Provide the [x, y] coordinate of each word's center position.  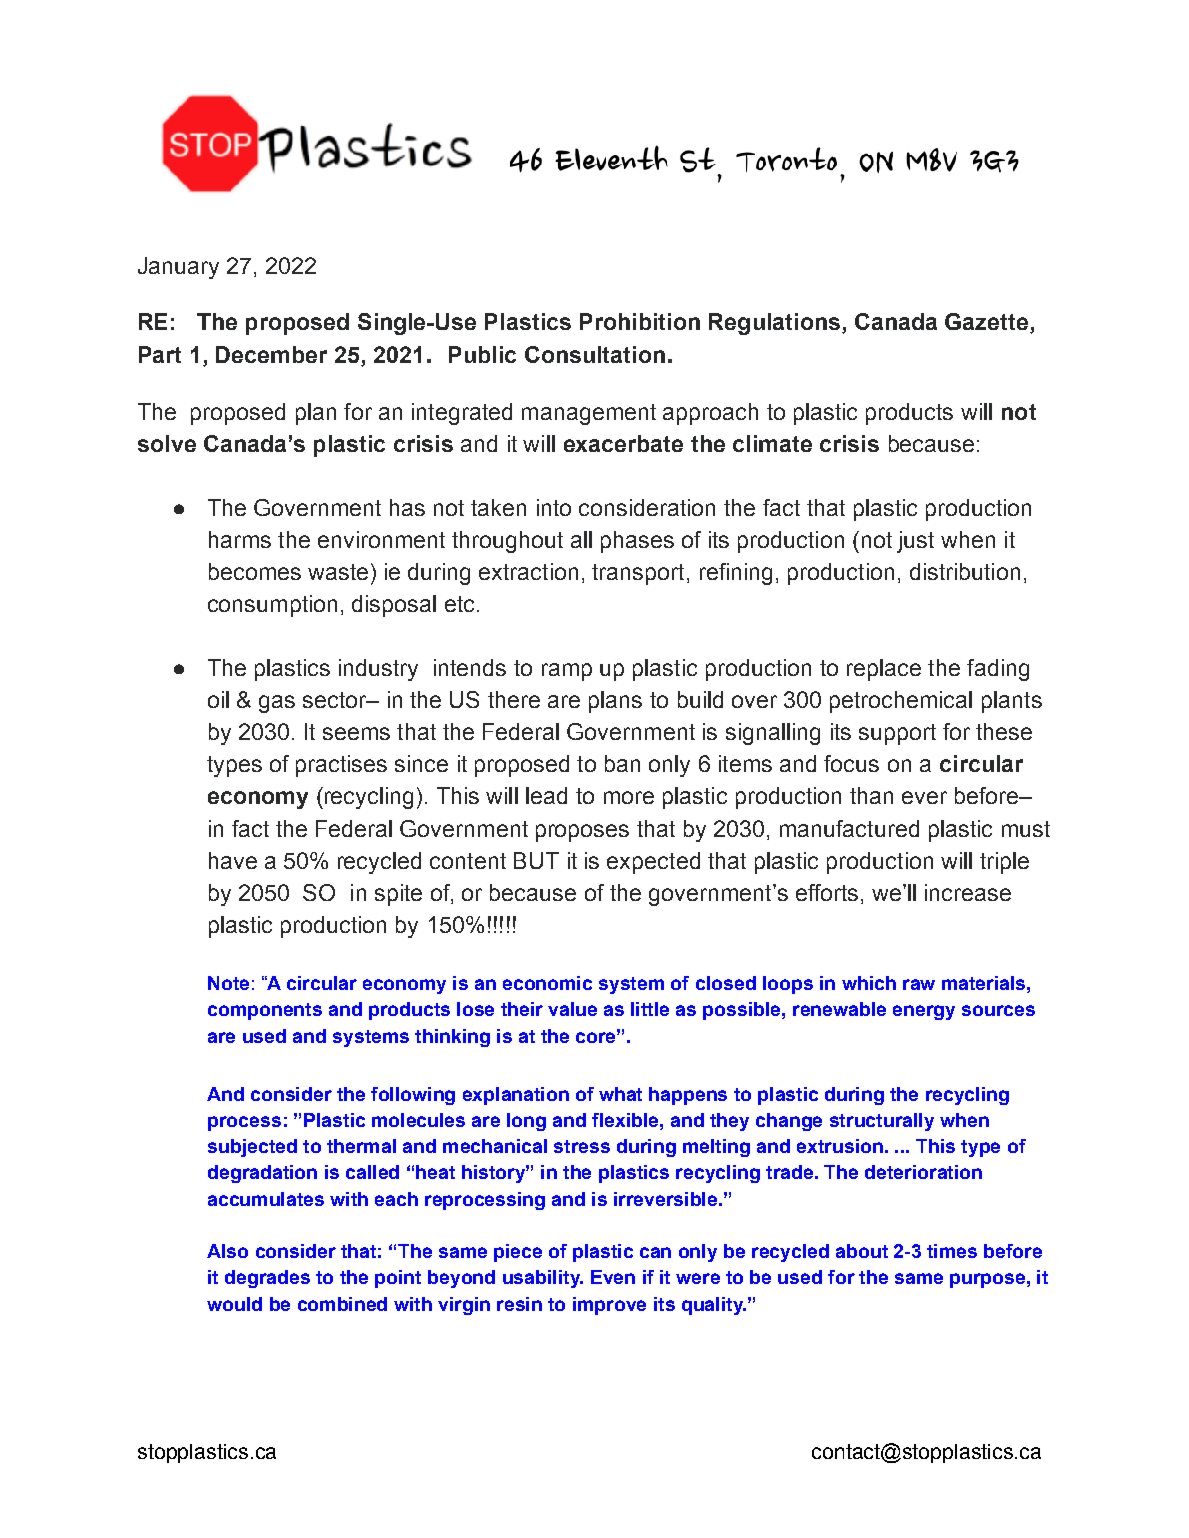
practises [341, 766]
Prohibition [640, 321]
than [871, 795]
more [629, 797]
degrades [267, 1279]
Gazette [986, 321]
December [271, 354]
